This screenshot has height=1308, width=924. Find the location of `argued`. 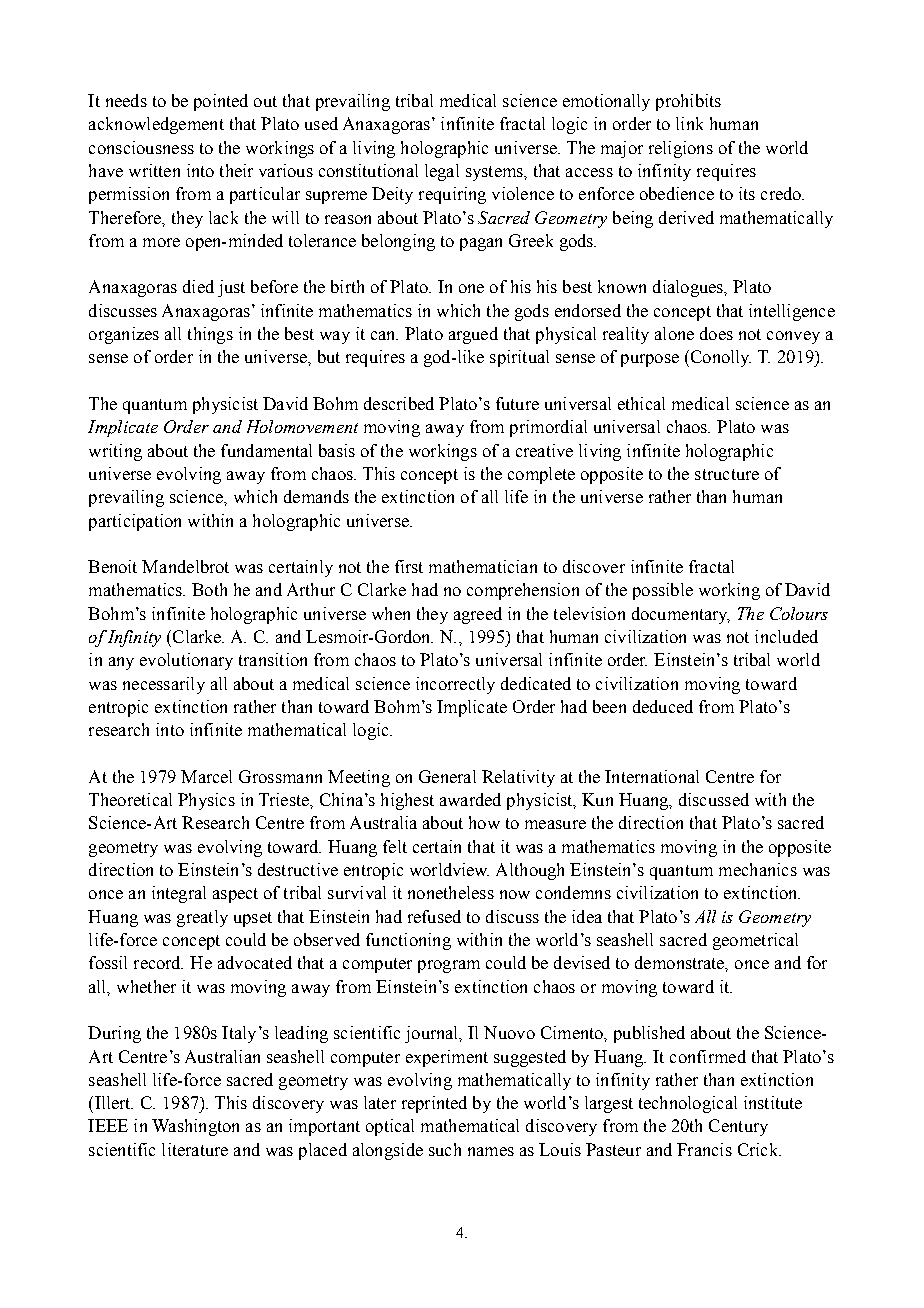

argued is located at coordinates (473, 335).
